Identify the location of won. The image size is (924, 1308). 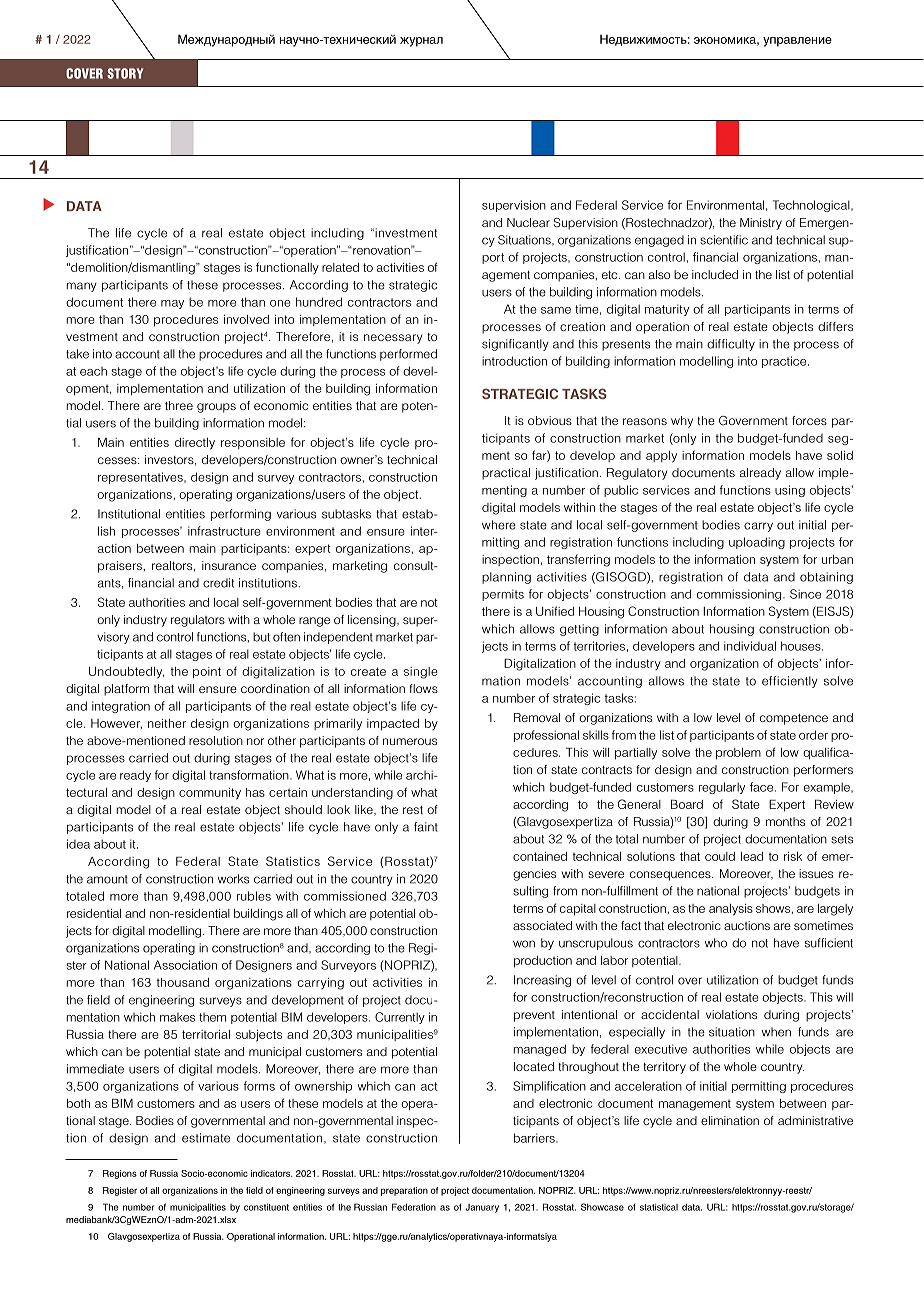
(524, 944).
